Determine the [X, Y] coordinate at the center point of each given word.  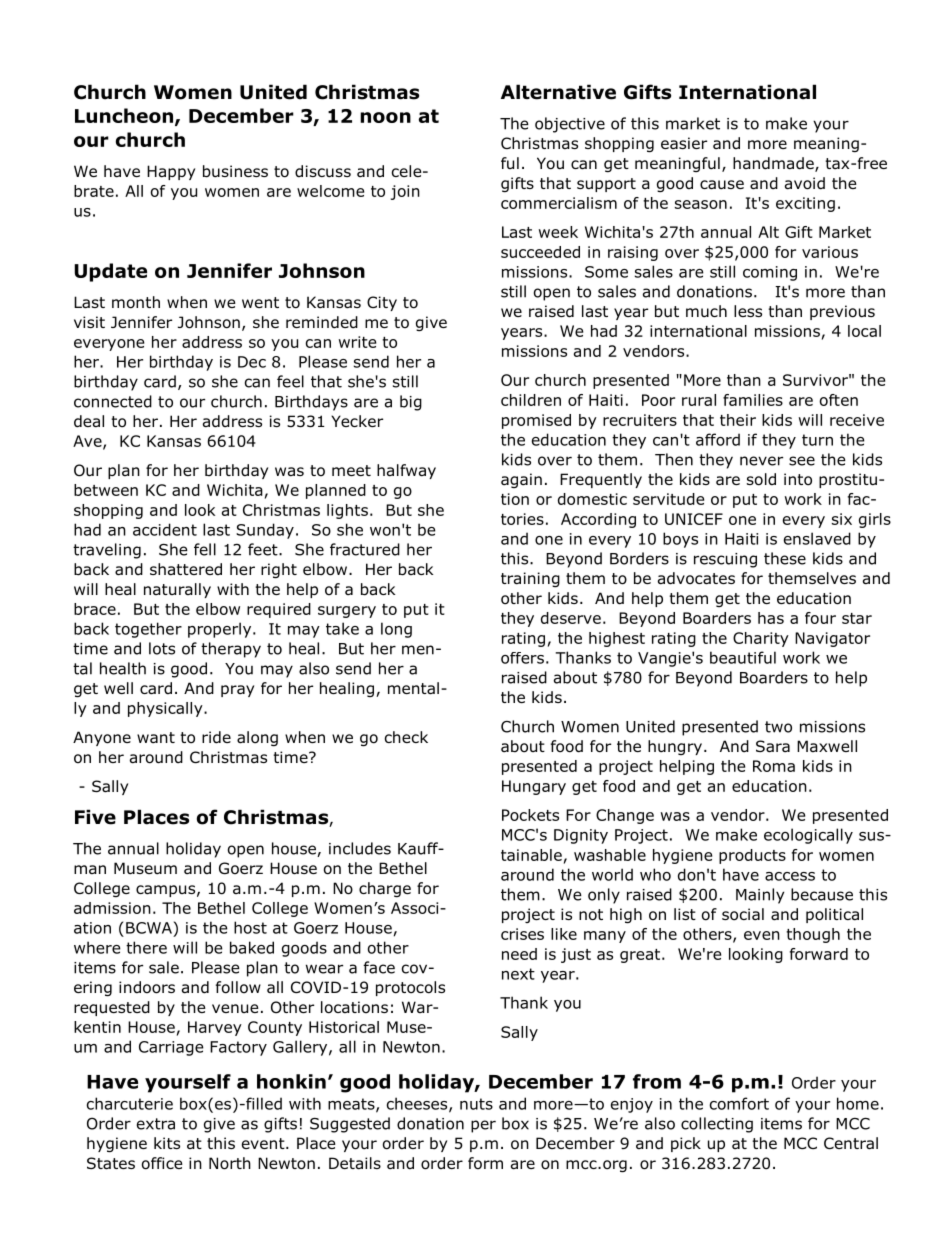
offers [522, 658]
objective [570, 125]
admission [112, 908]
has [771, 618]
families [753, 400]
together [148, 630]
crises [522, 934]
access [790, 876]
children [531, 400]
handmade [774, 164]
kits [167, 1143]
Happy [171, 172]
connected [113, 401]
